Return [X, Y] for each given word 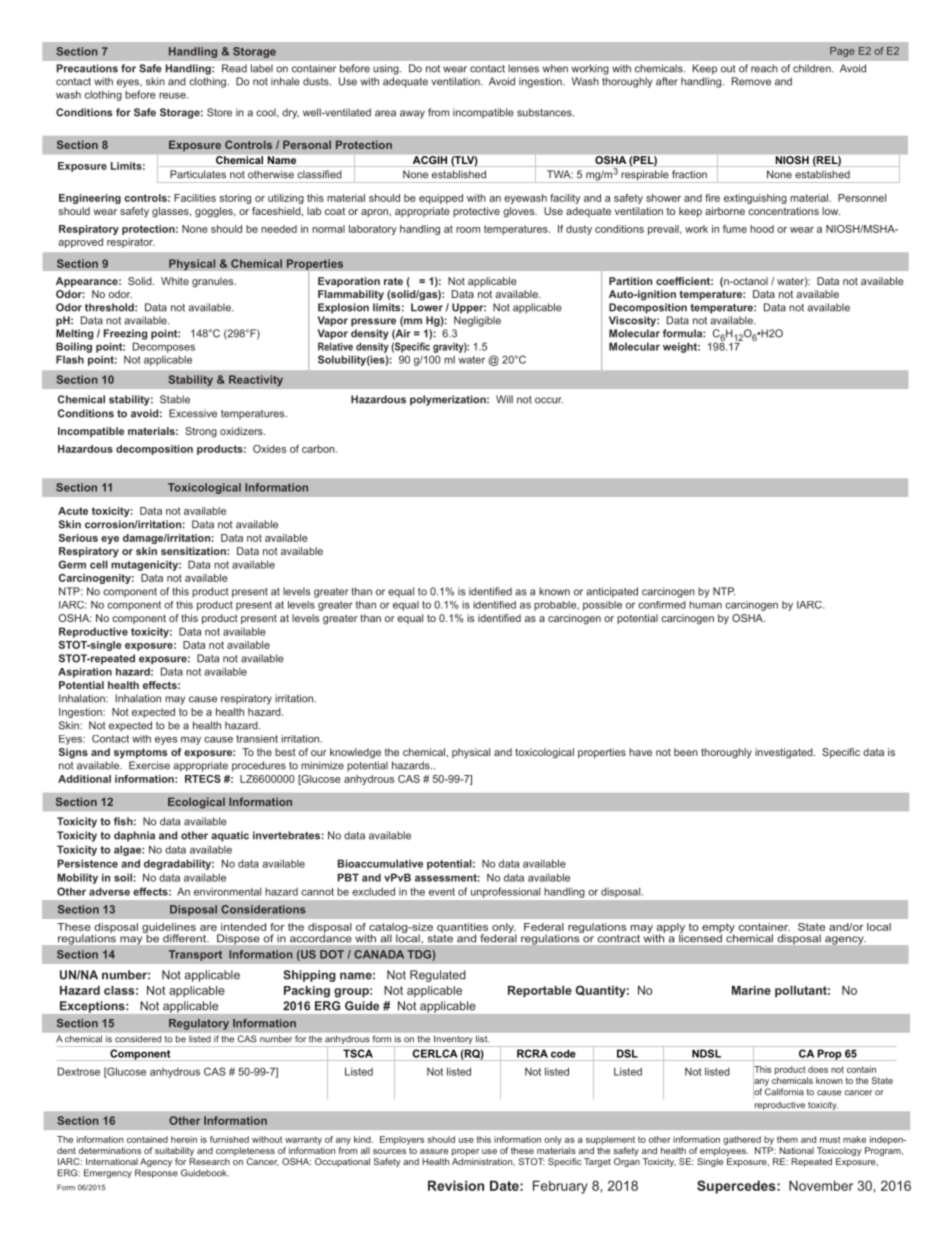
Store [219, 112]
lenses [523, 68]
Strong [201, 432]
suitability [174, 1151]
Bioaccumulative [380, 863]
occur [549, 400]
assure [434, 1151]
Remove [751, 81]
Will [504, 399]
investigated [785, 753]
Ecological [196, 803]
